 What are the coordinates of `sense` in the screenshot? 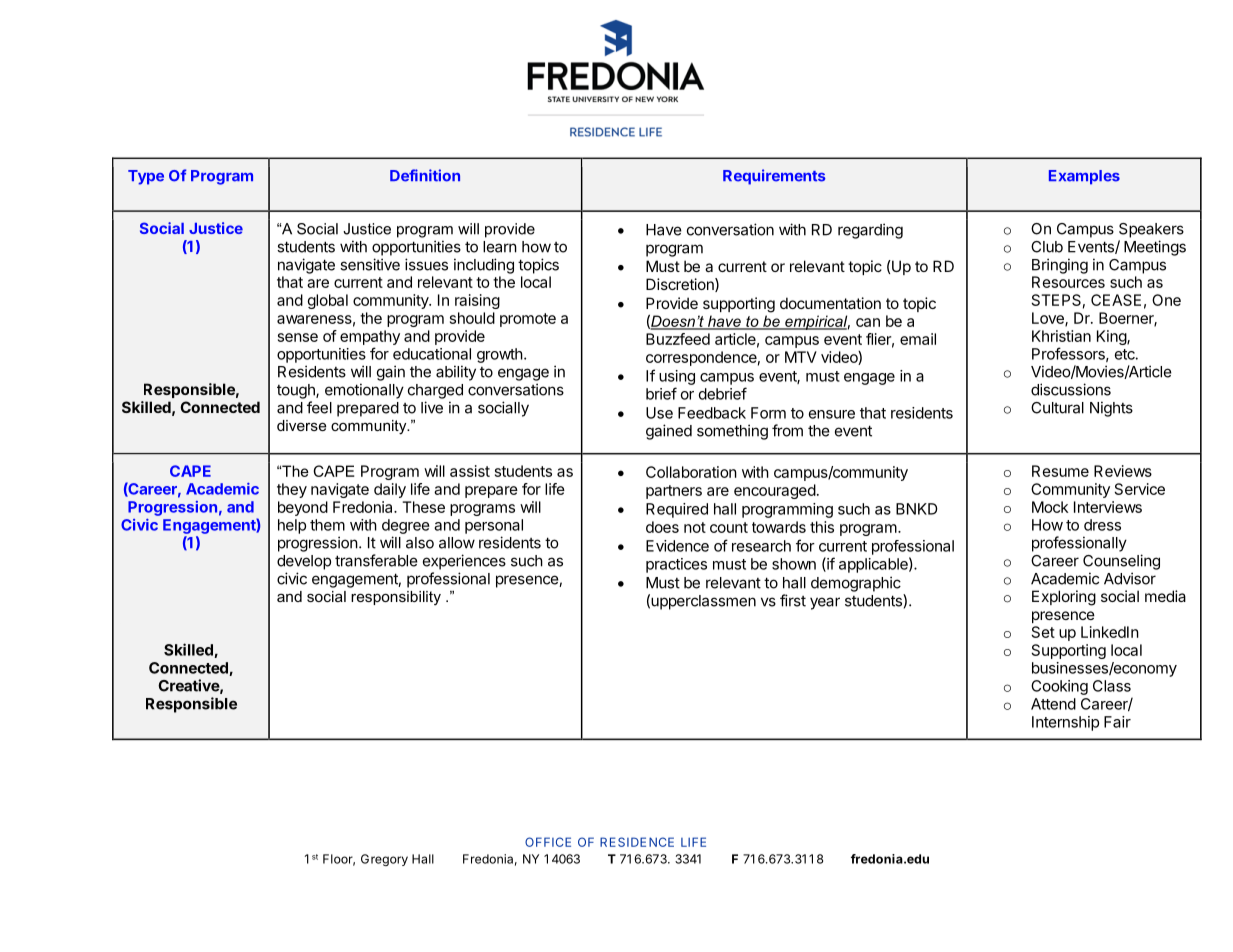 It's located at (298, 337).
